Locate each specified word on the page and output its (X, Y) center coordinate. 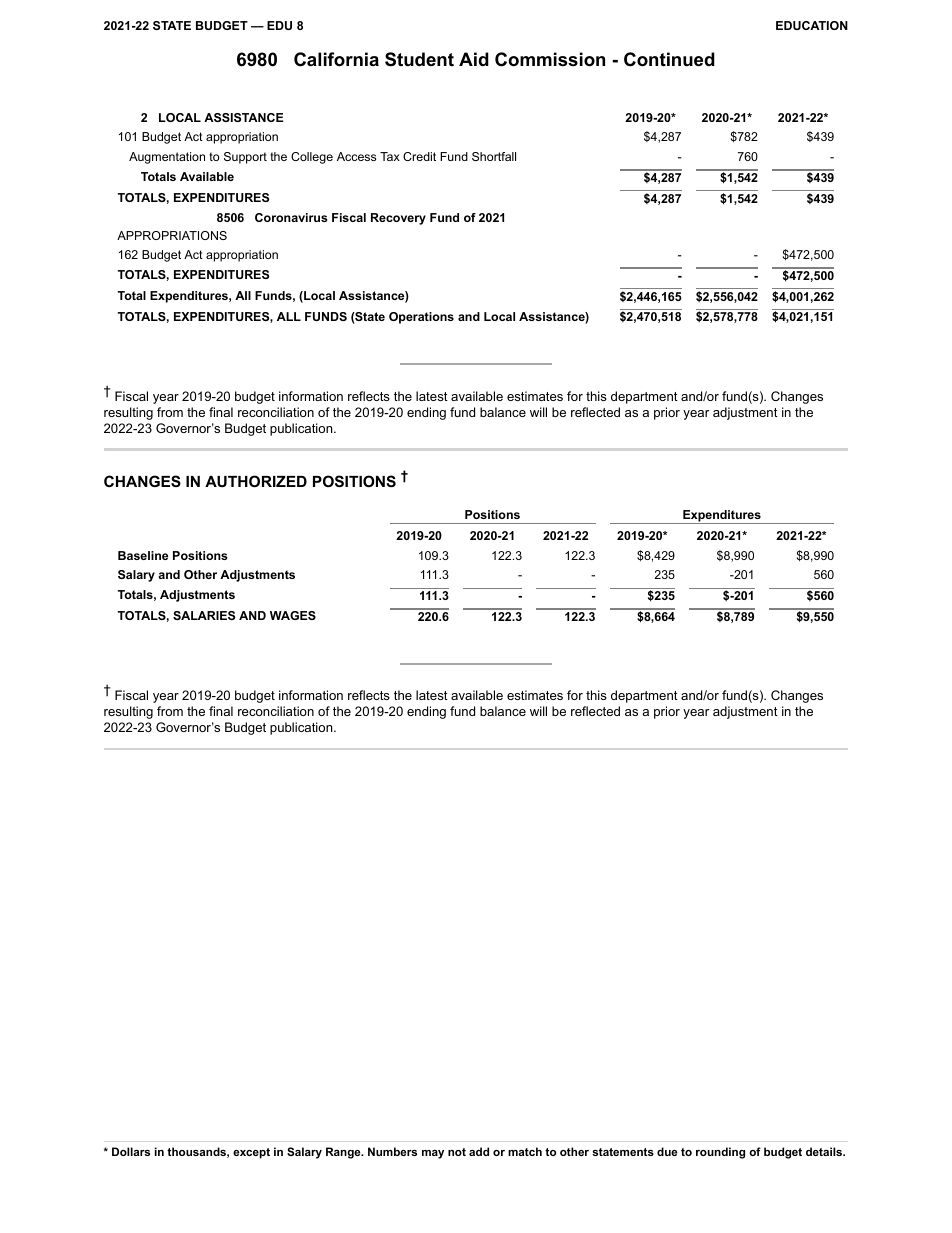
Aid (474, 59)
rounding (720, 1153)
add (479, 1151)
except (251, 1153)
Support (245, 158)
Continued (669, 59)
